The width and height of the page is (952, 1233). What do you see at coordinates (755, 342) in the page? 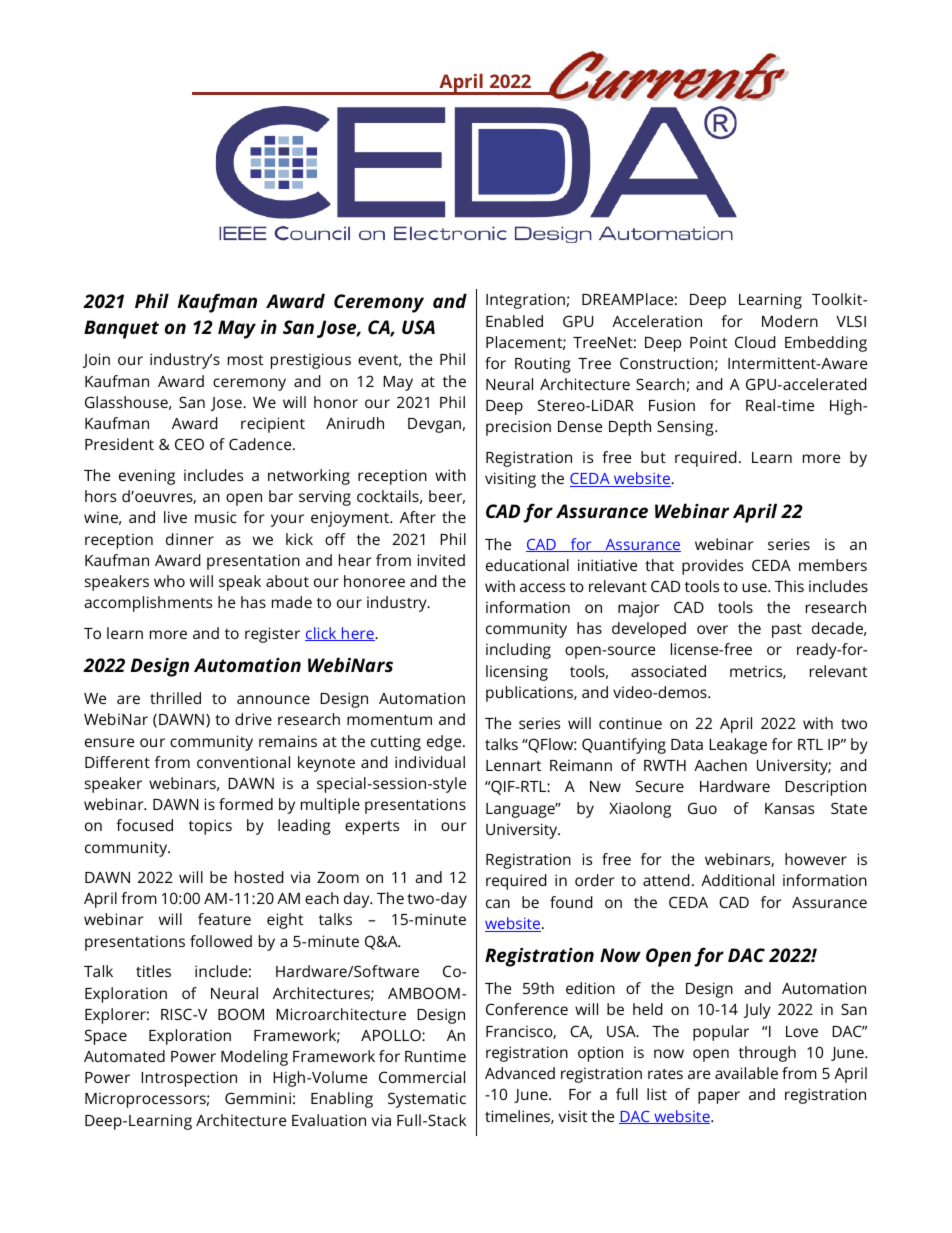
I see `Cloud` at bounding box center [755, 342].
